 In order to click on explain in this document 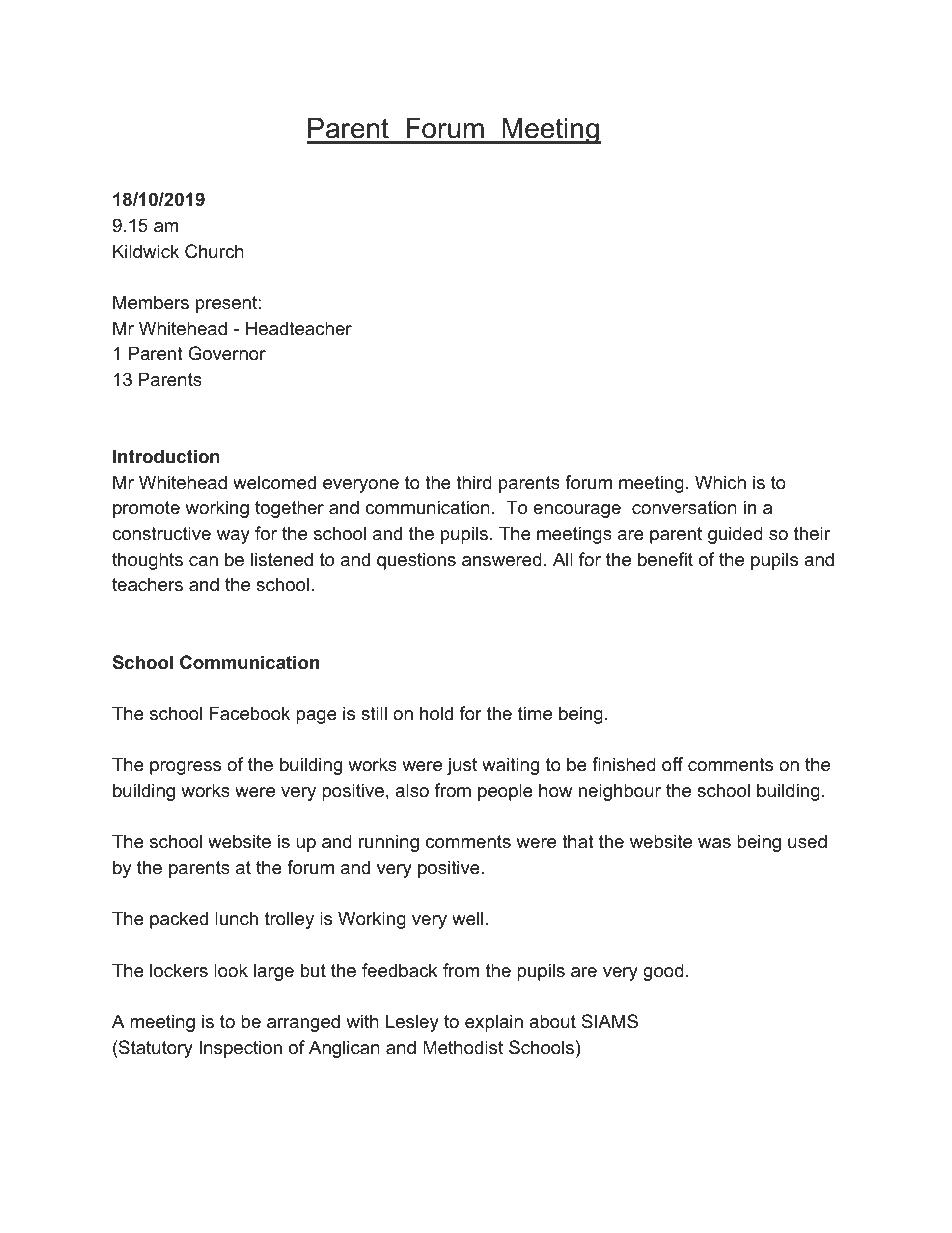, I will do `click(494, 1023)`.
